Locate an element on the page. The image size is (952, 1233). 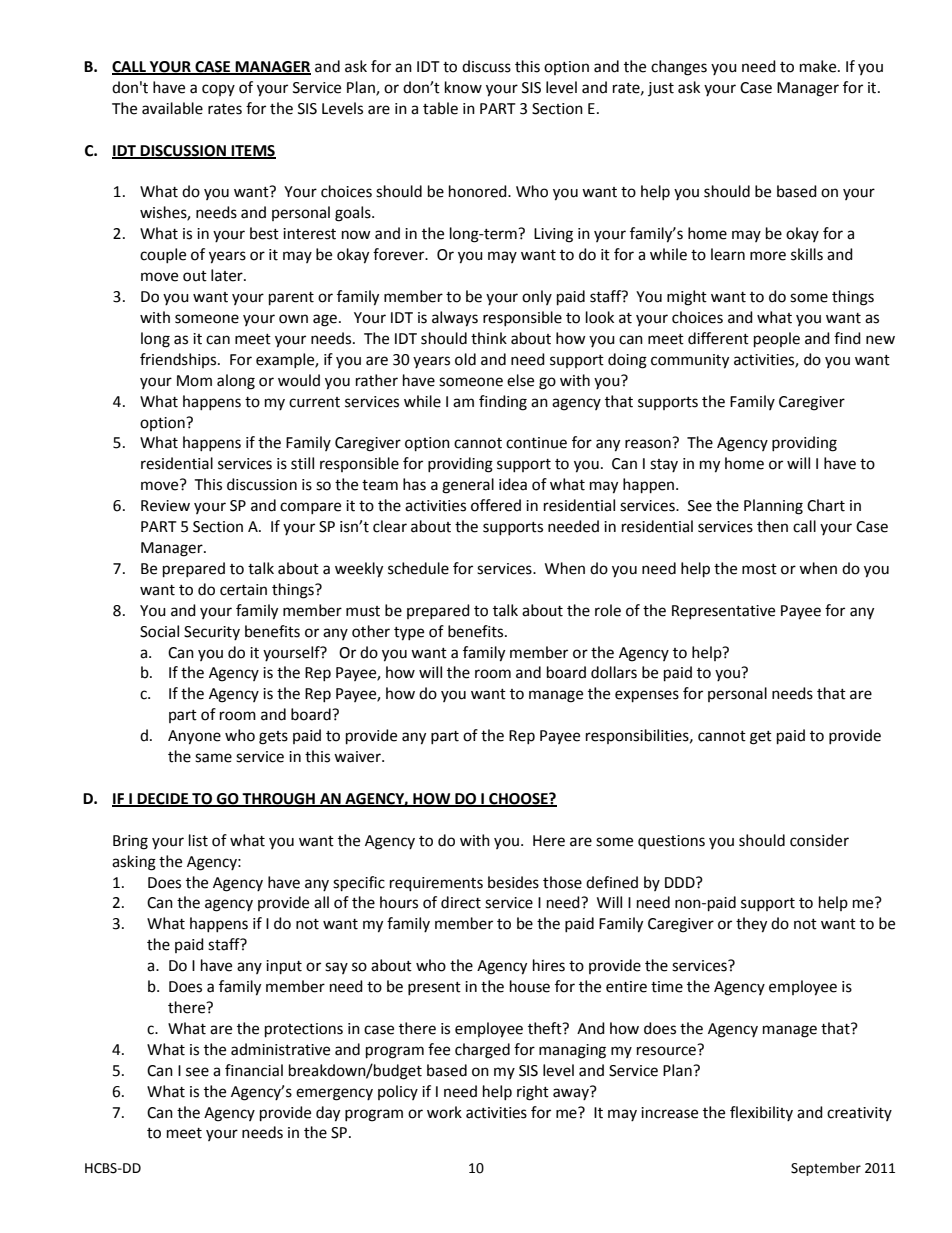
continue is located at coordinates (536, 443).
